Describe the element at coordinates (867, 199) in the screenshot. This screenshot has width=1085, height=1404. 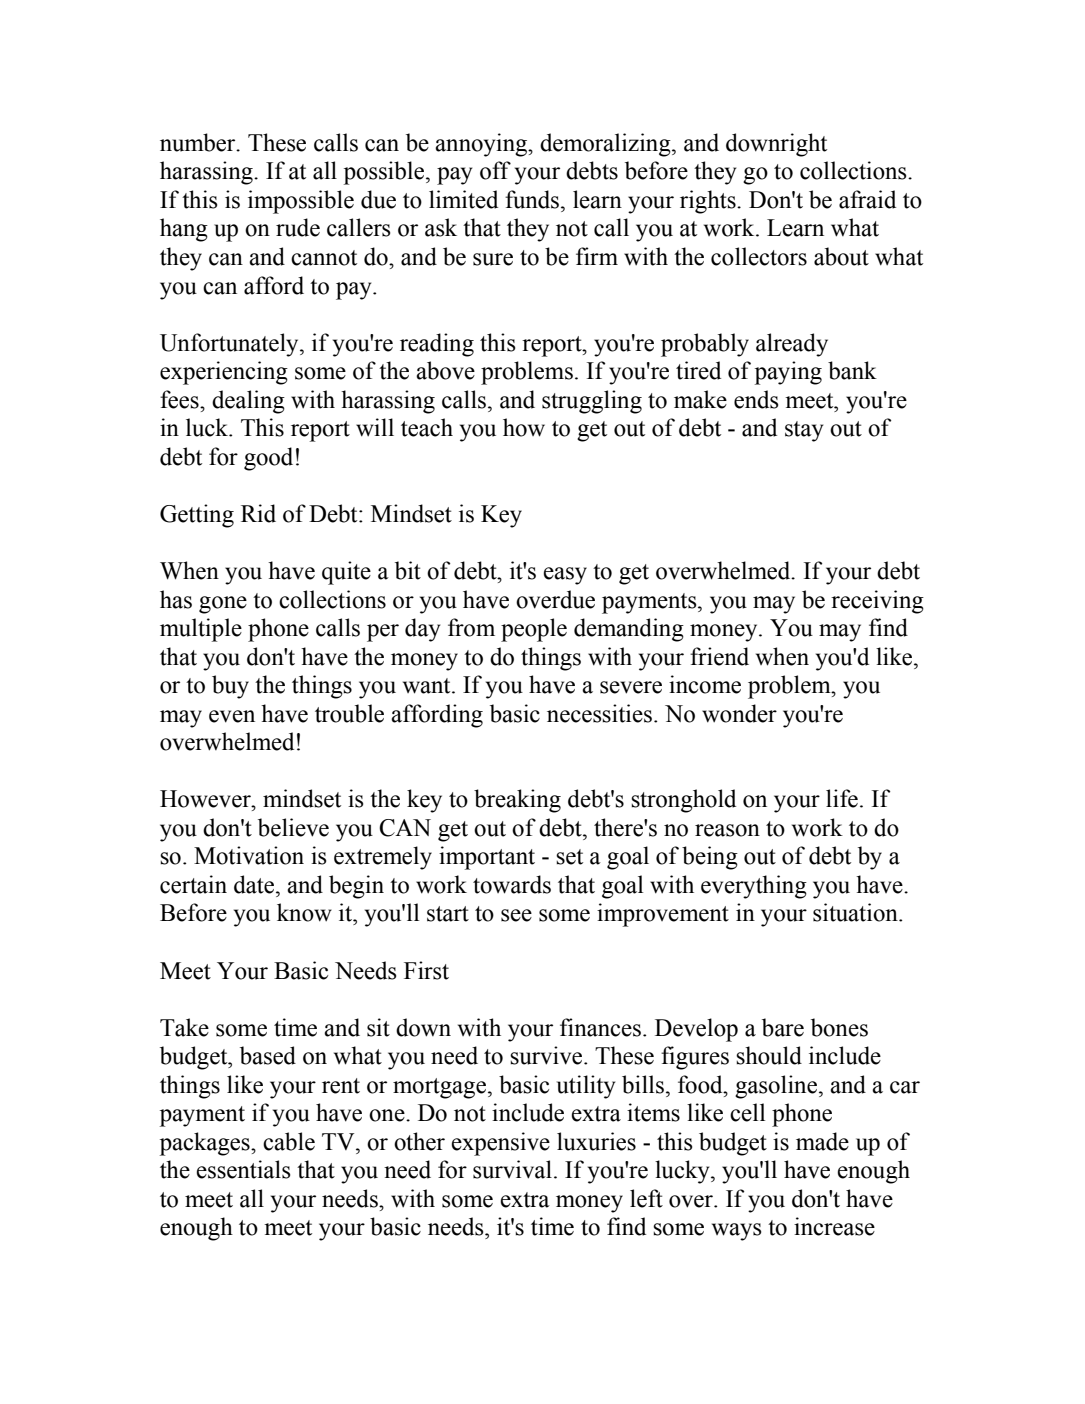
I see `afraid` at that location.
